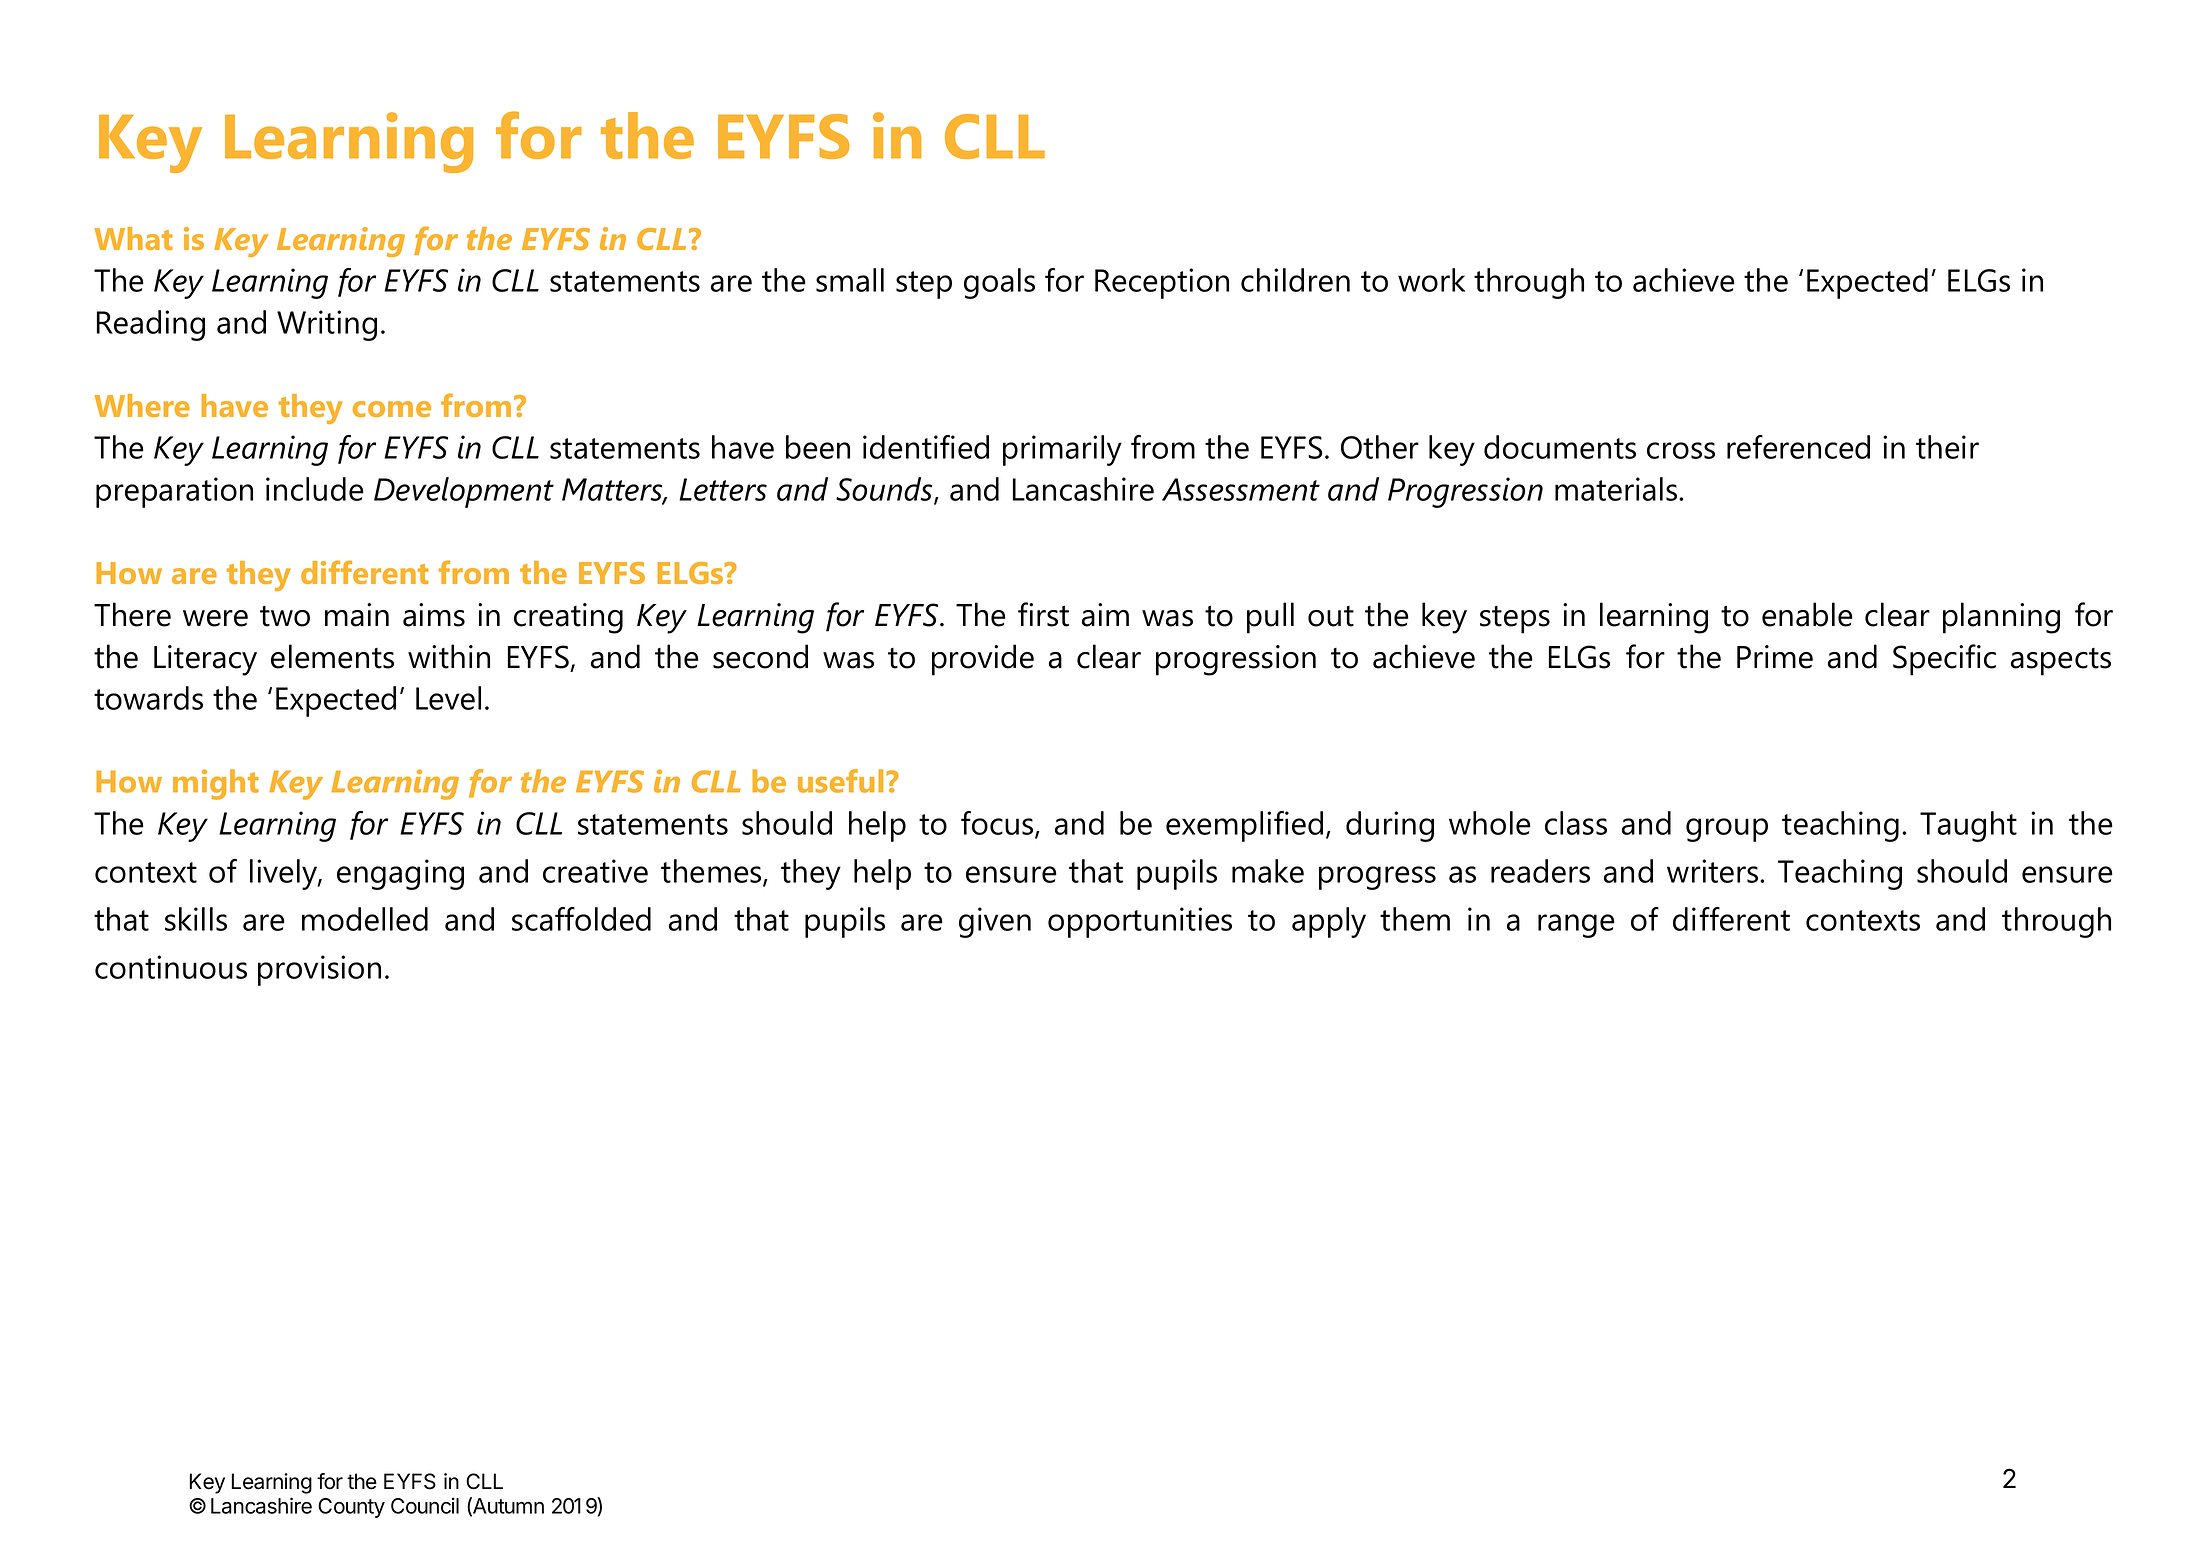 Image resolution: width=2206 pixels, height=1561 pixels. What do you see at coordinates (327, 325) in the screenshot?
I see `Writing` at bounding box center [327, 325].
